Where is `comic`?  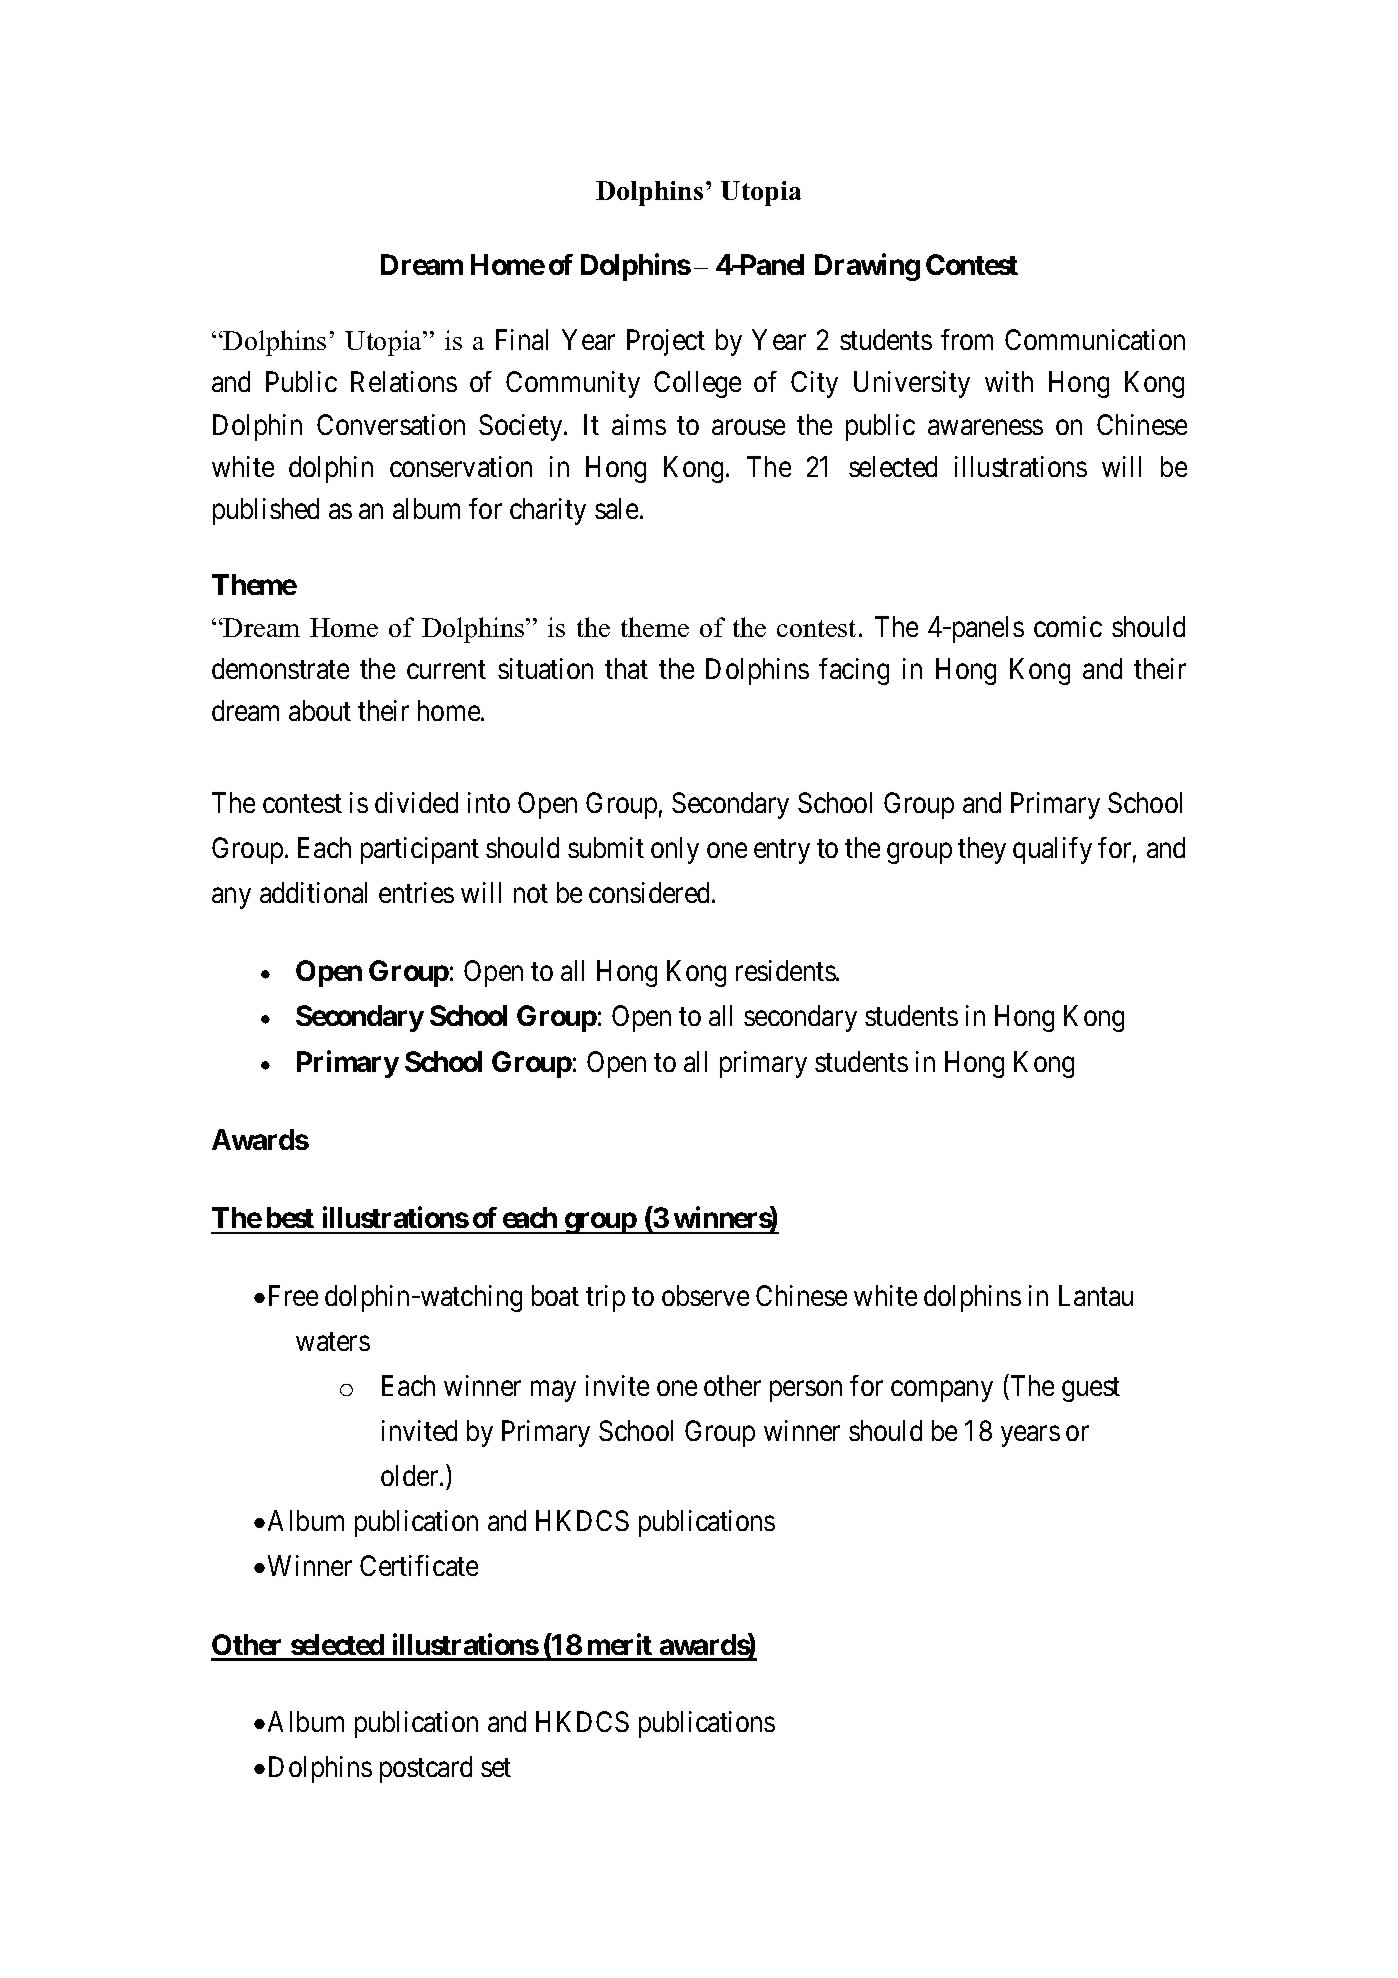 comic is located at coordinates (1068, 626).
